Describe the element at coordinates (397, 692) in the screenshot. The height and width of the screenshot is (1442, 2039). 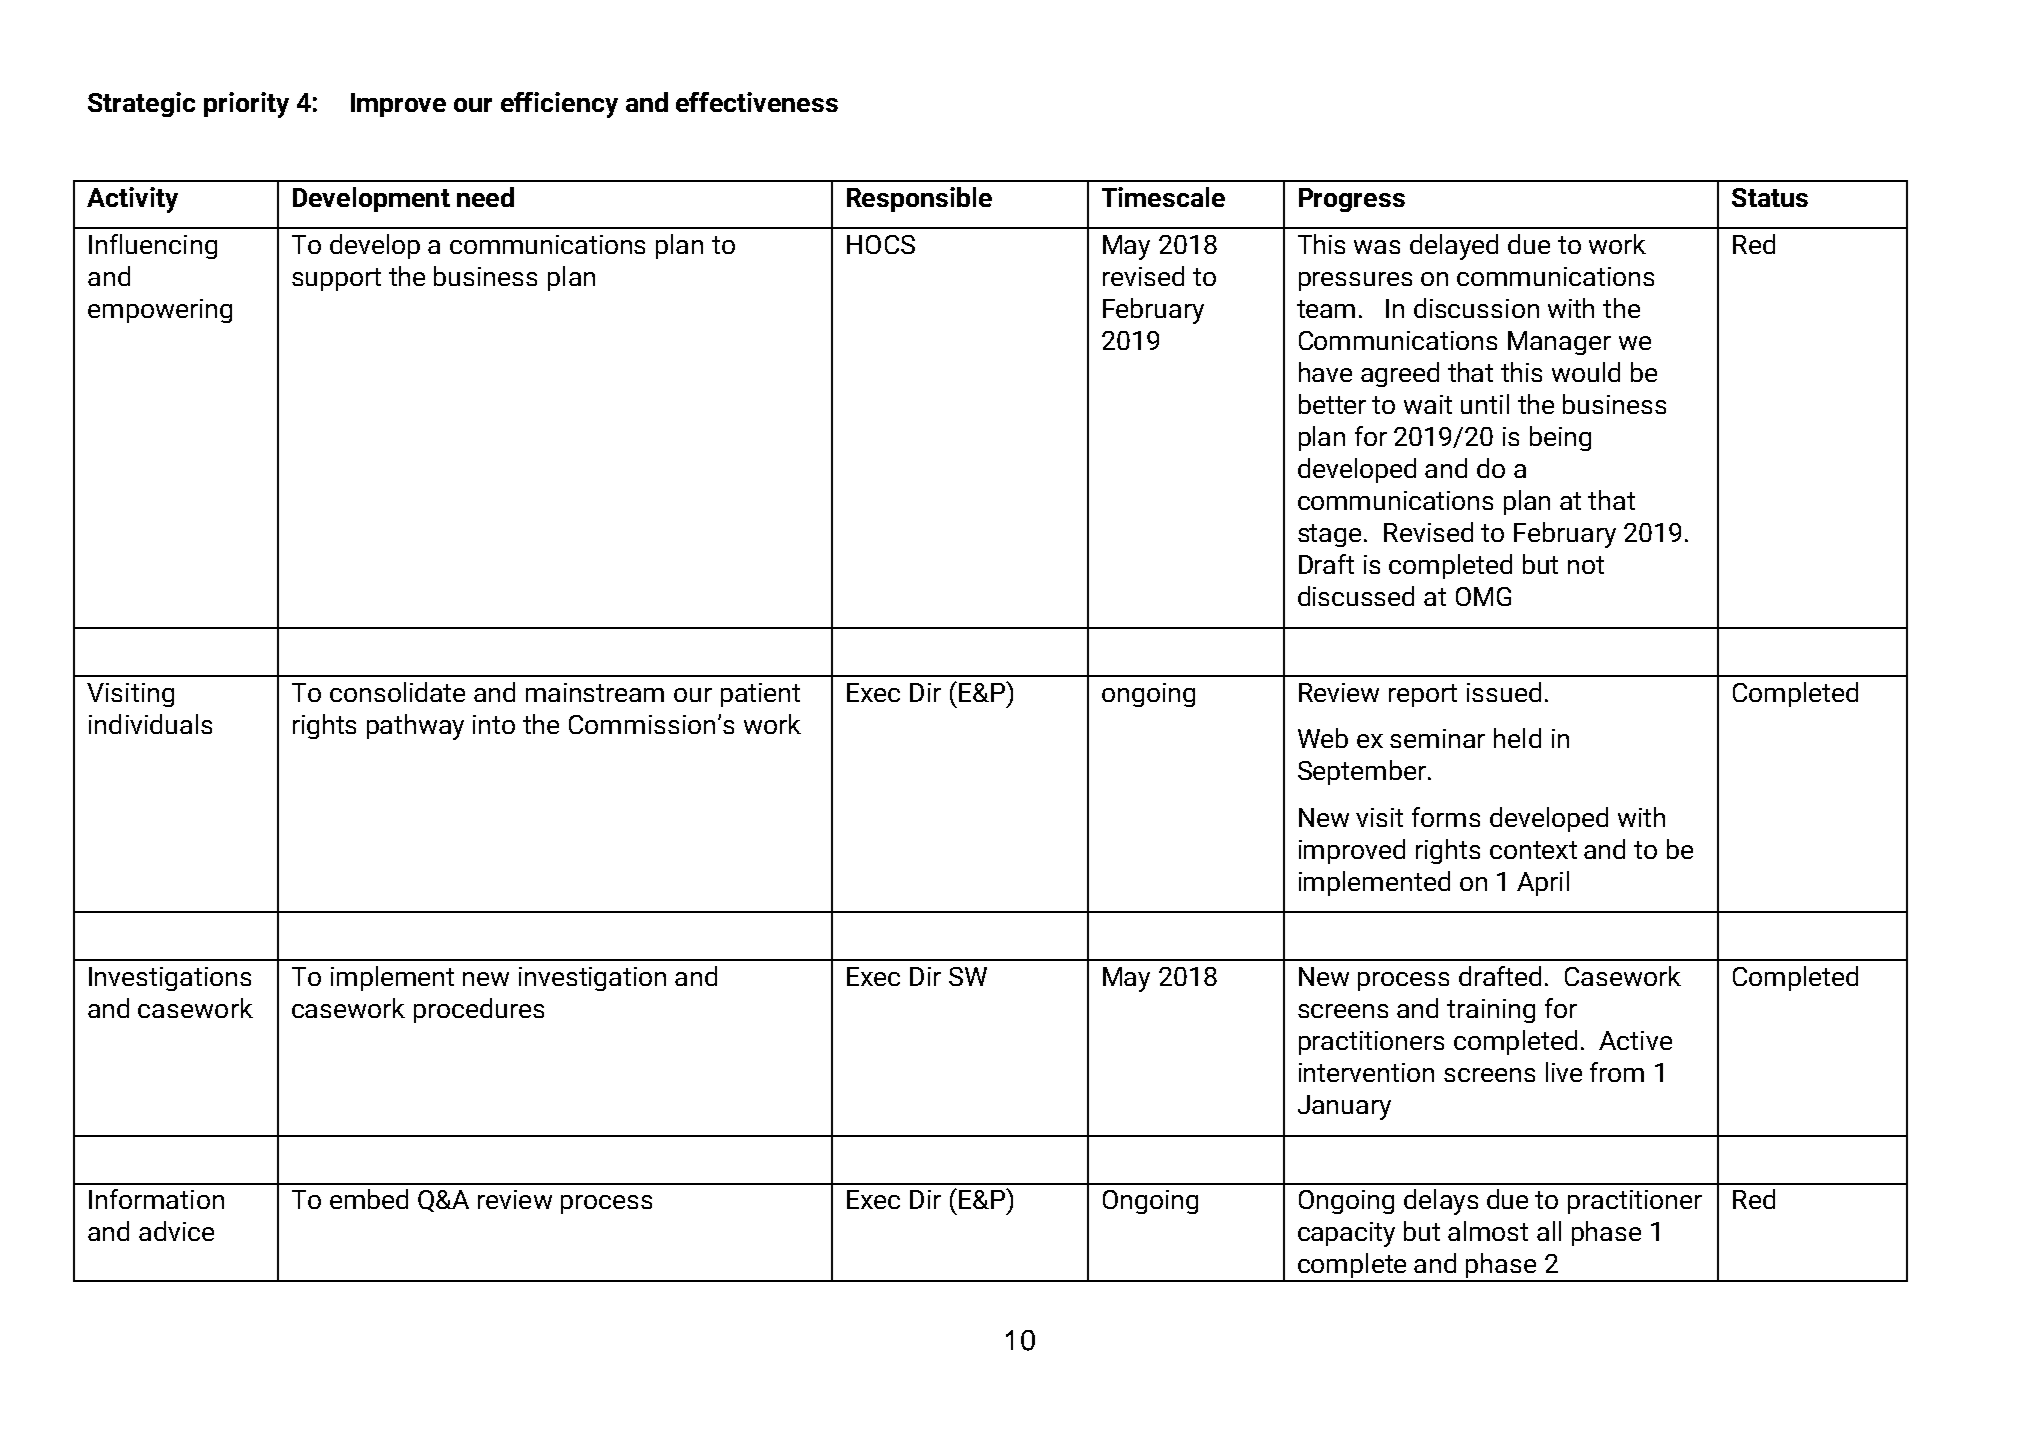
I see `consolidate` at that location.
